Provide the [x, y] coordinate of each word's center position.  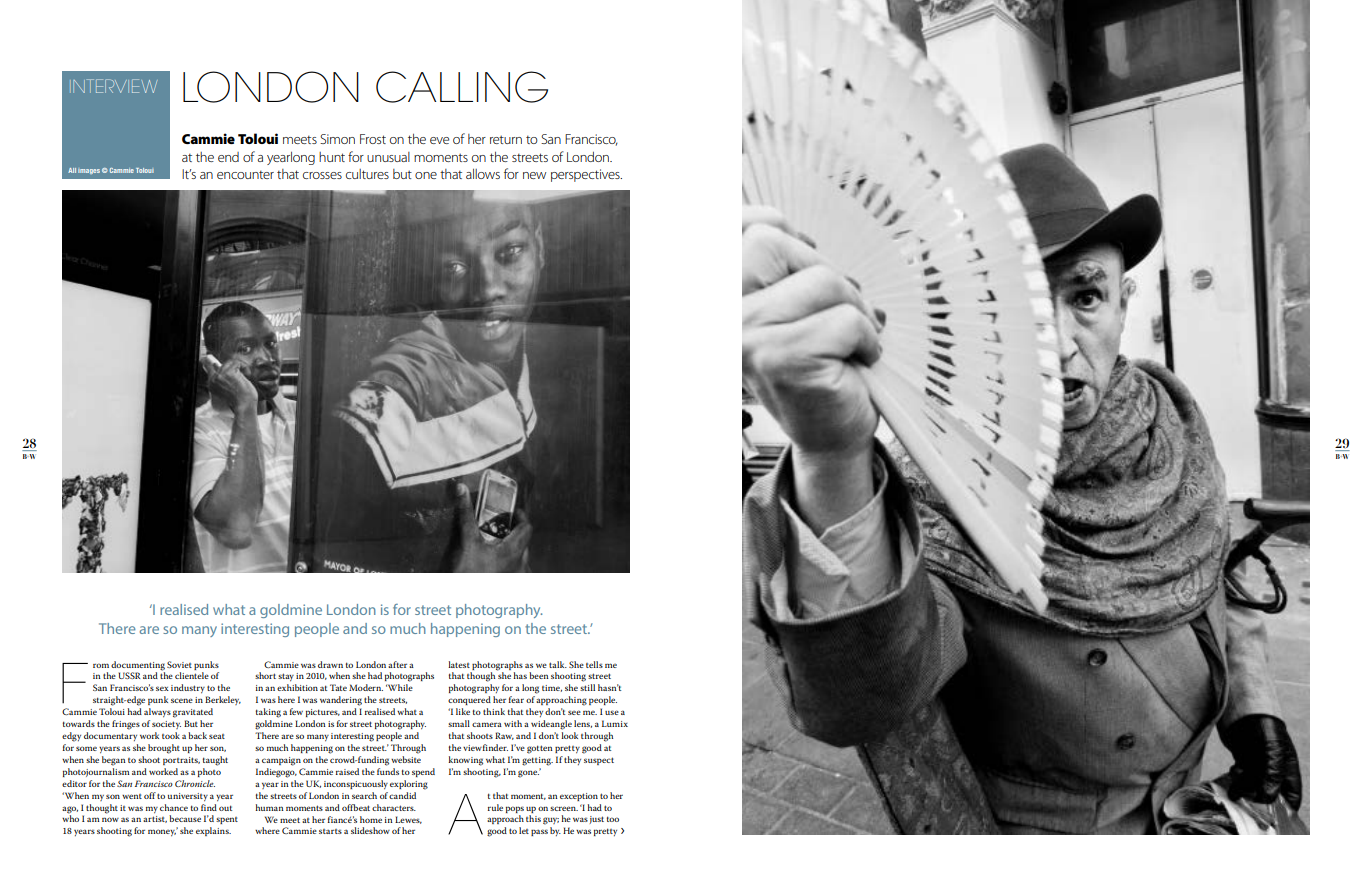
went [132, 796]
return [506, 139]
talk [558, 664]
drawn [330, 664]
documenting [138, 666]
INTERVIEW [115, 86]
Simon [337, 139]
